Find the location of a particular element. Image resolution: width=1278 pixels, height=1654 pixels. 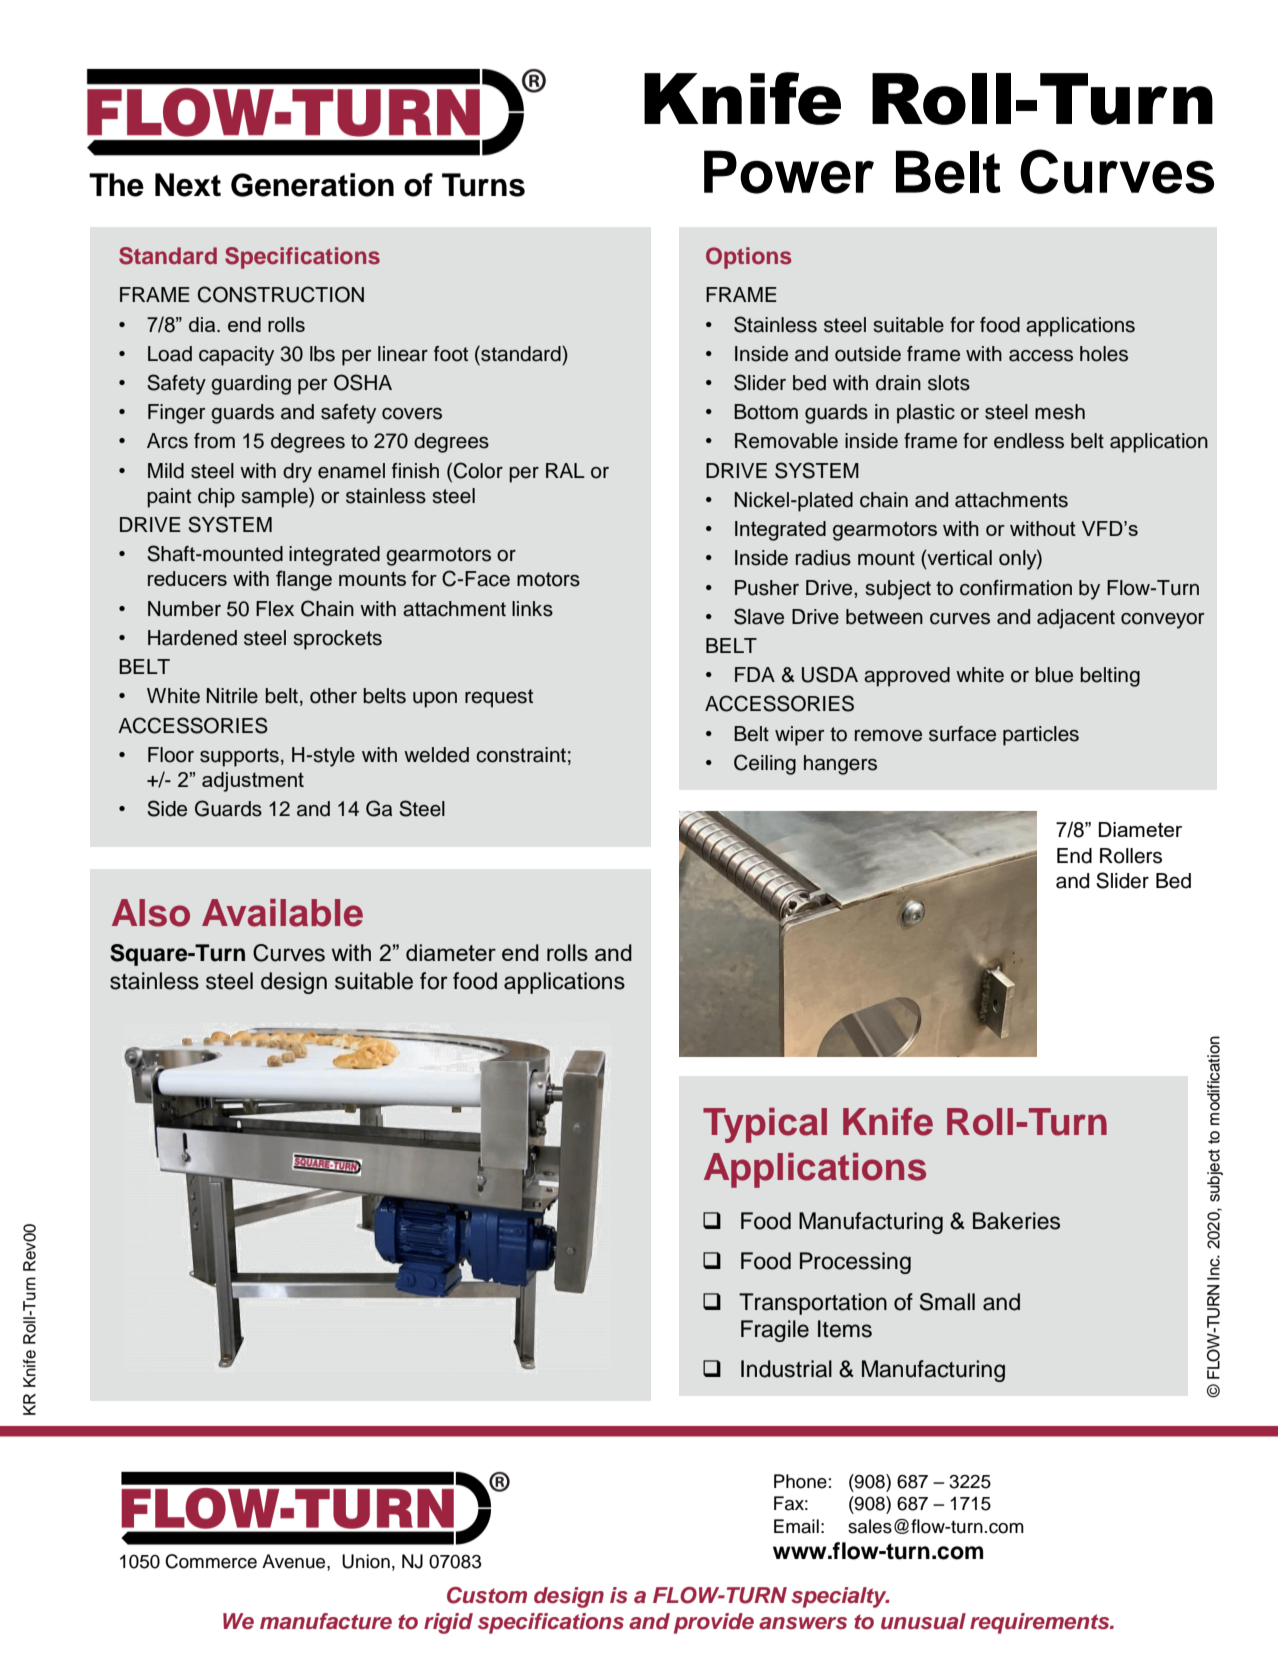

holes is located at coordinates (1104, 354).
